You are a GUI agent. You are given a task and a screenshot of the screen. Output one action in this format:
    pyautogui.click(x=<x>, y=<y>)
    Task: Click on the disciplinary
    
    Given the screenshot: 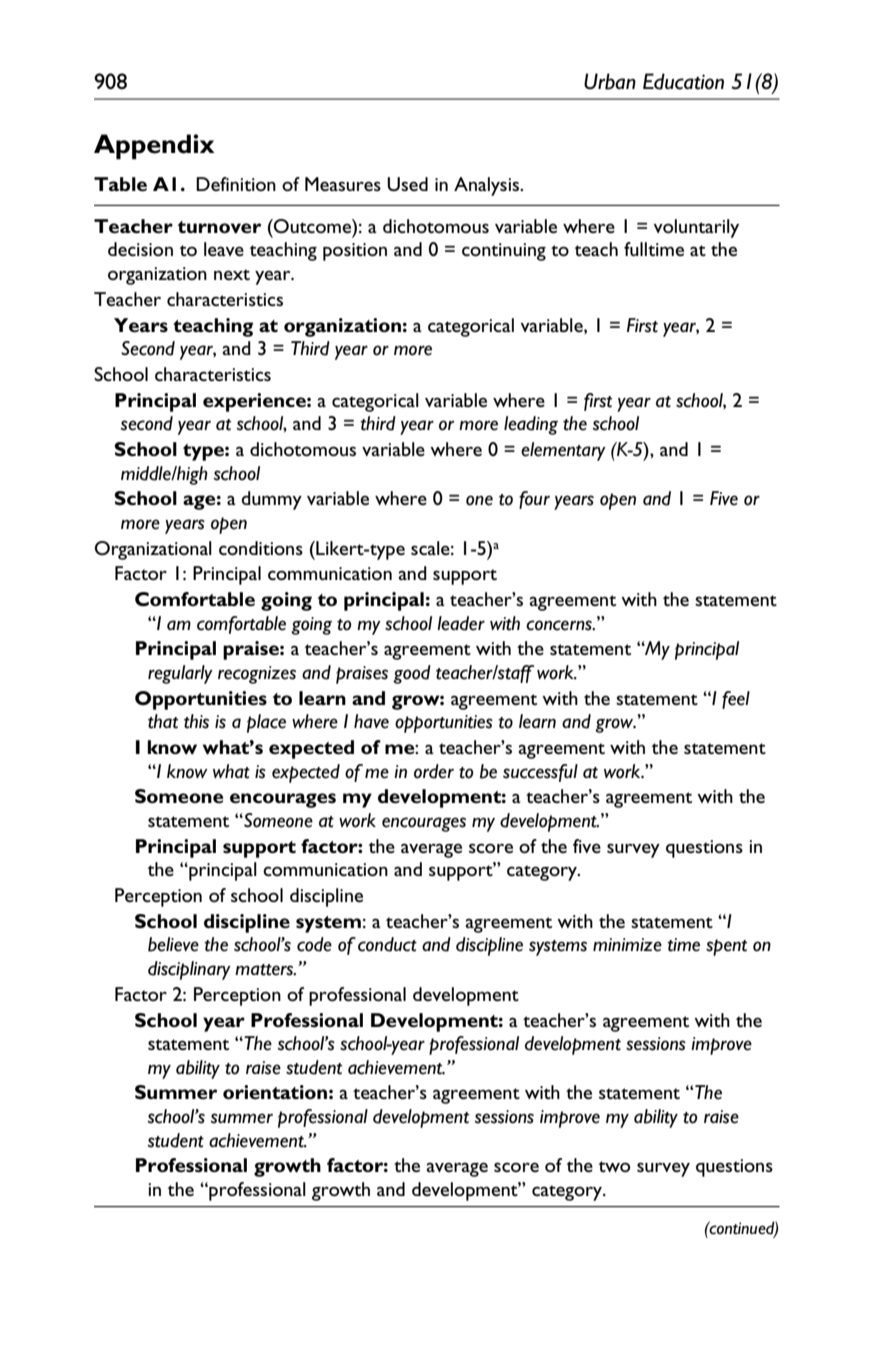 What is the action you would take?
    pyautogui.click(x=189, y=970)
